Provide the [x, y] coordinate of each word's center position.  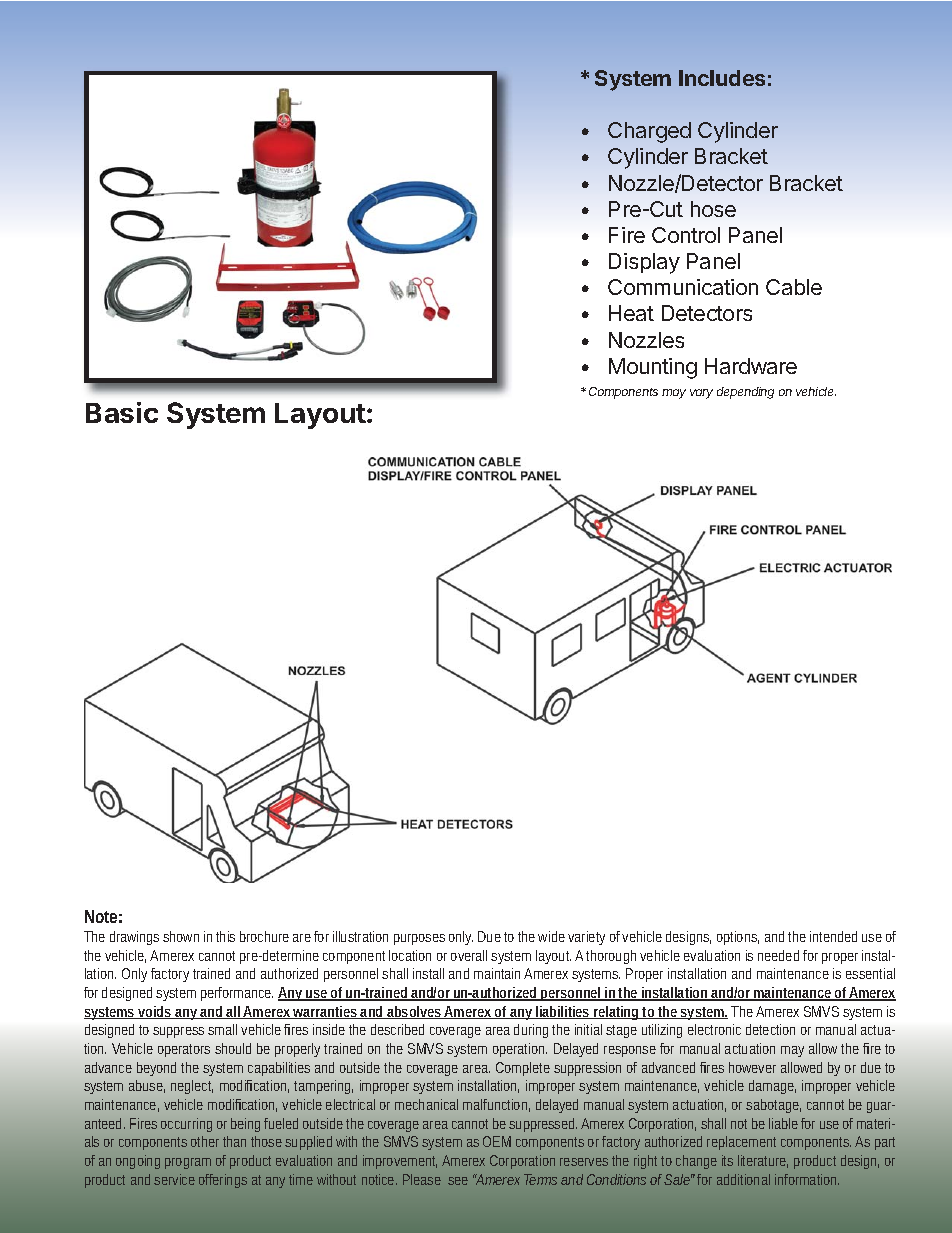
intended [833, 936]
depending [745, 393]
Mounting [653, 368]
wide [551, 936]
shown [181, 936]
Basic [122, 412]
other [205, 1141]
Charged [649, 132]
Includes [722, 78]
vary [701, 394]
